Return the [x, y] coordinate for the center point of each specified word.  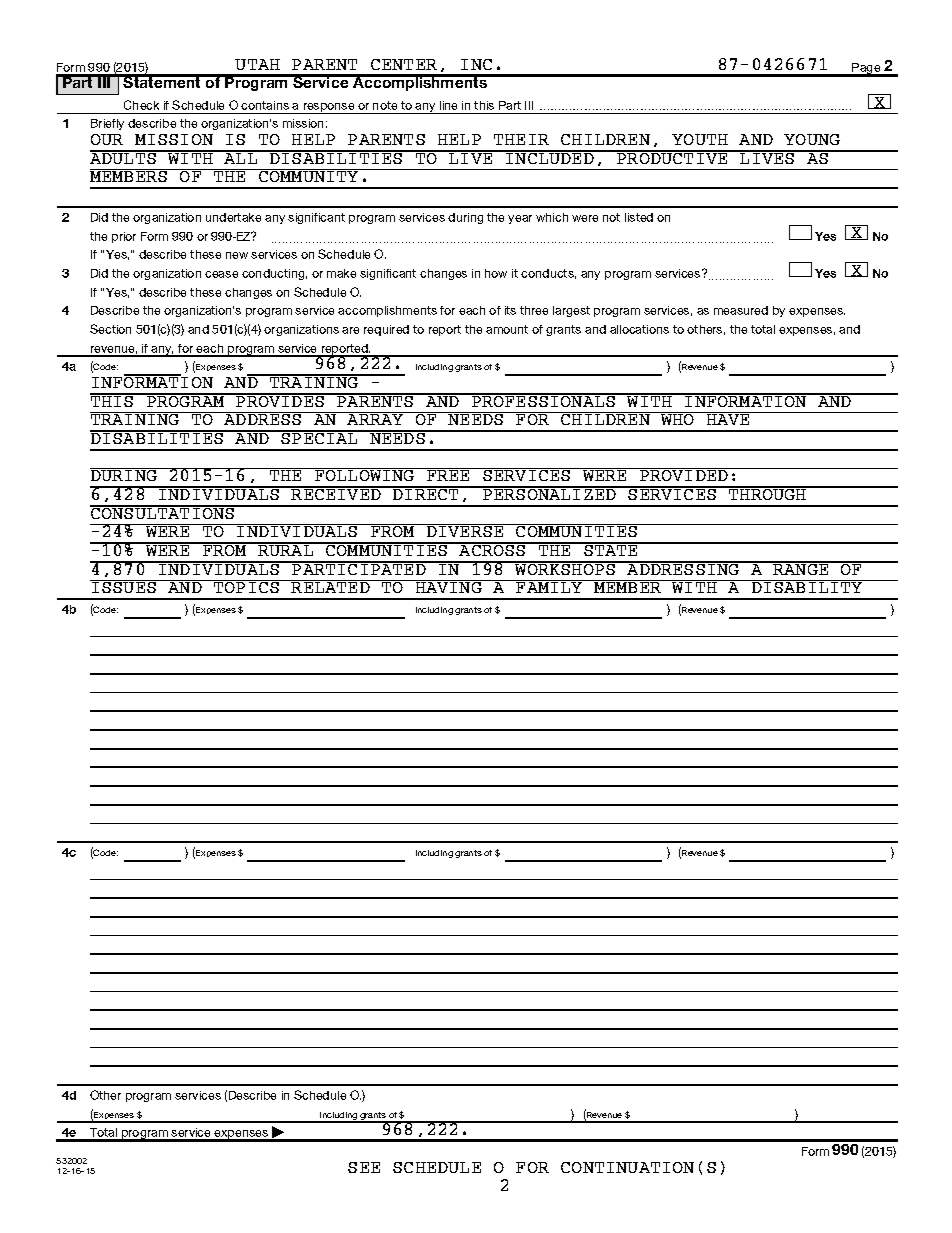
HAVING [448, 586]
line [448, 105]
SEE [364, 1167]
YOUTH [700, 139]
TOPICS [247, 586]
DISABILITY [807, 586]
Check [141, 105]
